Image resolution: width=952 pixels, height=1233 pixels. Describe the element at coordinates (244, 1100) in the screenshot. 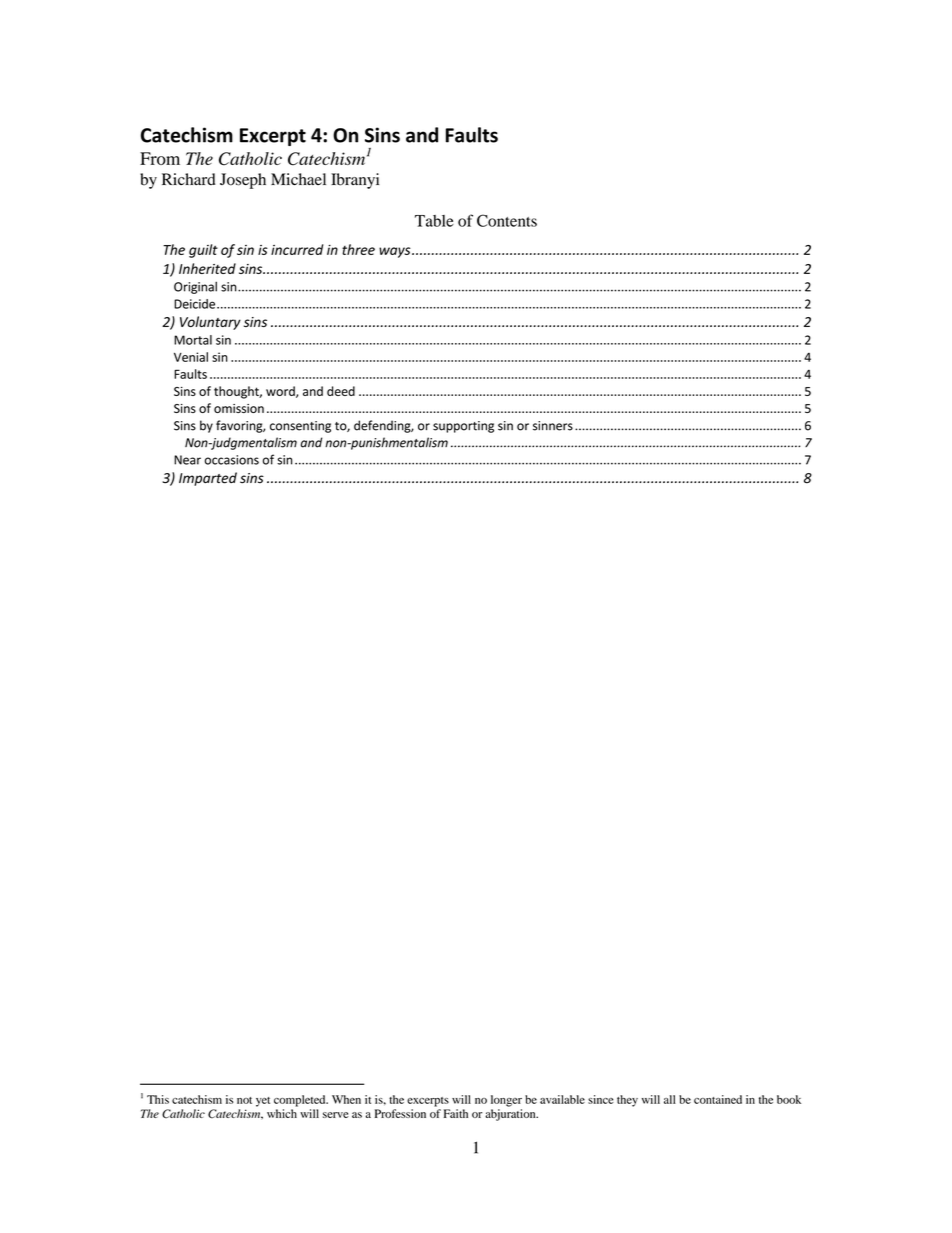

I see `not` at that location.
